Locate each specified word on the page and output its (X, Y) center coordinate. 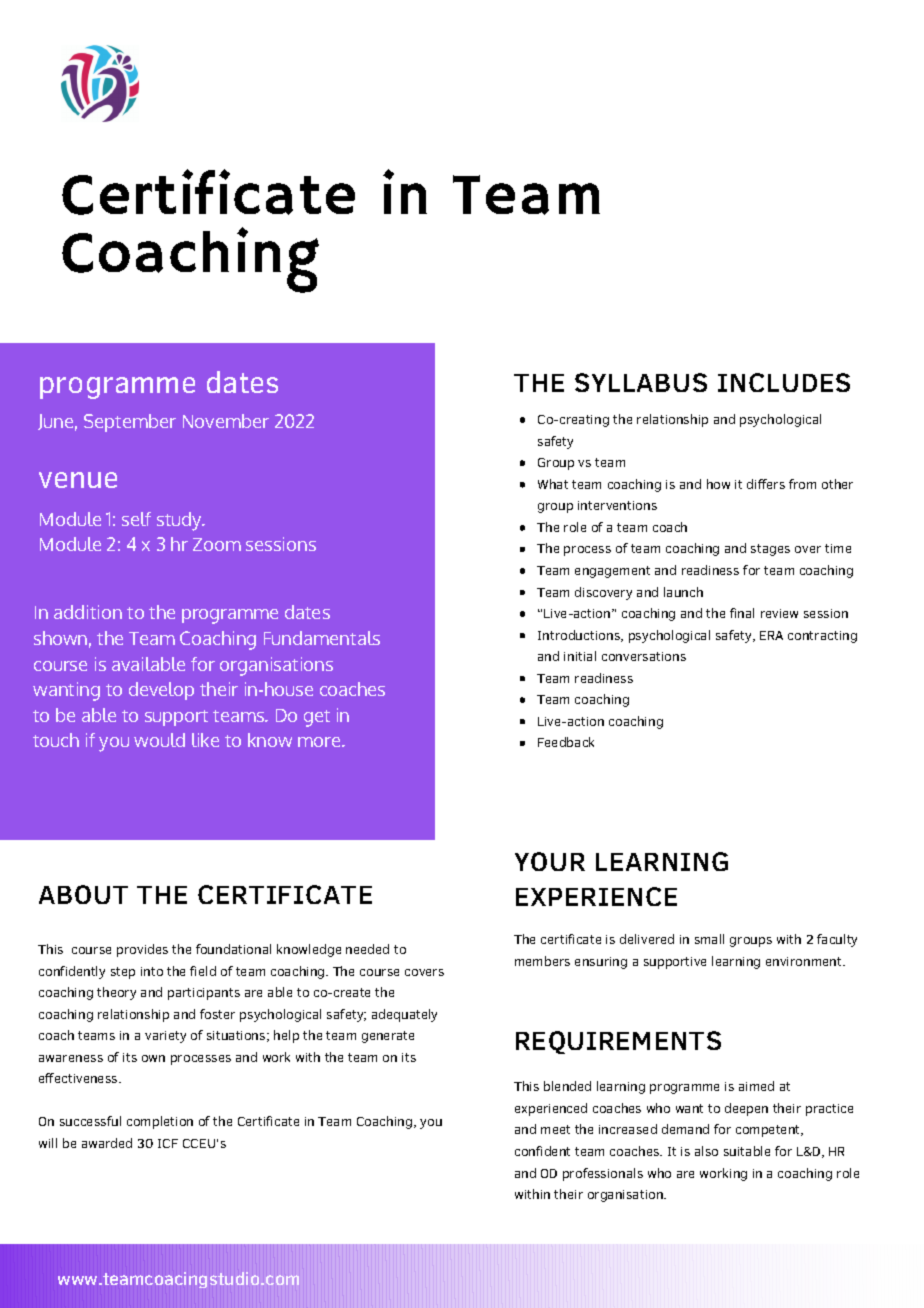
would (159, 740)
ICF (168, 1143)
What (553, 484)
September (130, 423)
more (320, 742)
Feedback (566, 742)
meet (555, 1129)
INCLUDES (784, 382)
